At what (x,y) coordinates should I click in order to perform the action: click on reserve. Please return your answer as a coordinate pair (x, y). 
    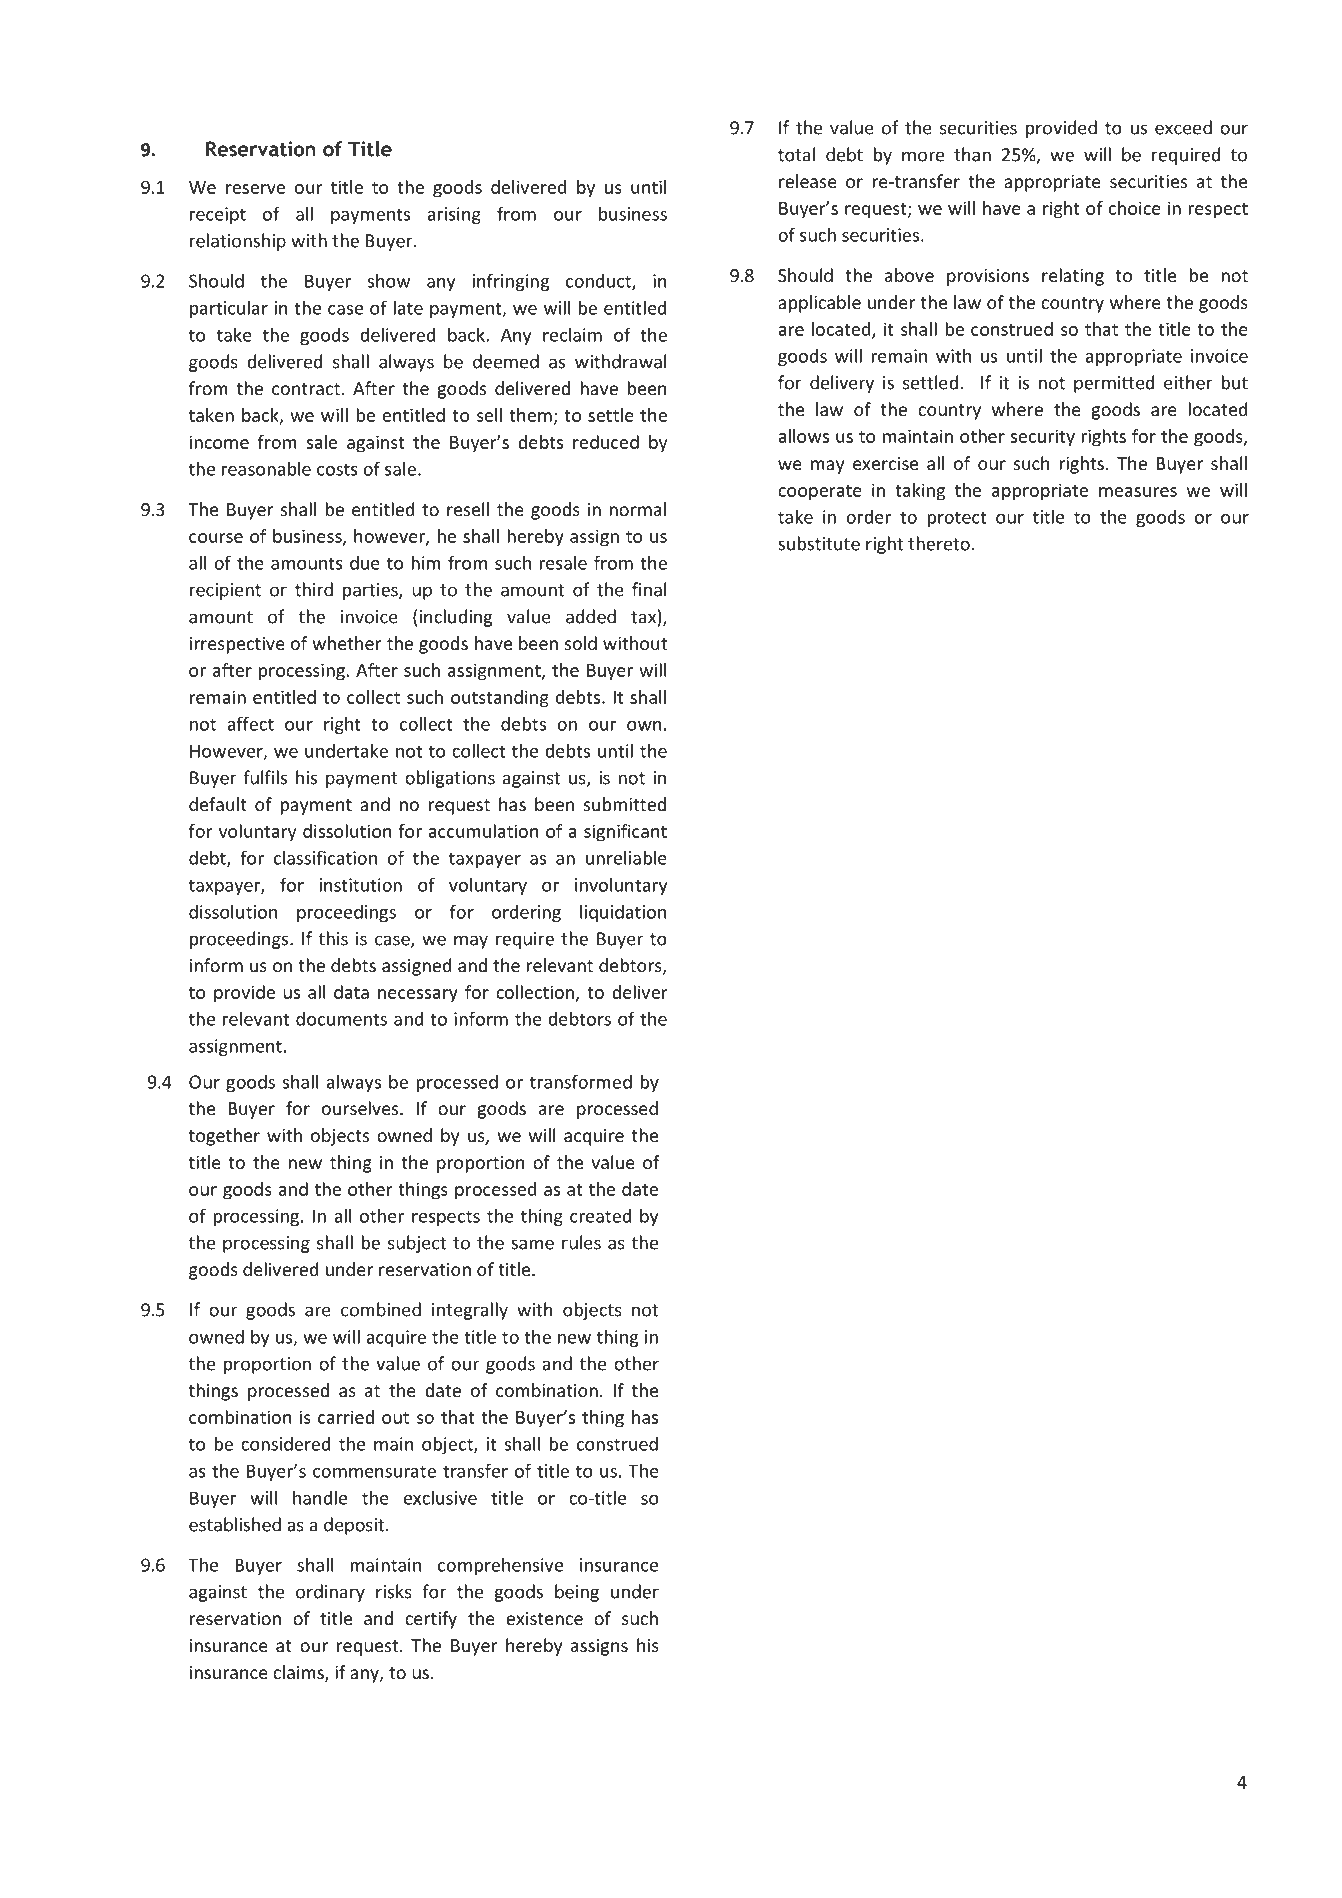
    Looking at the image, I should click on (255, 189).
